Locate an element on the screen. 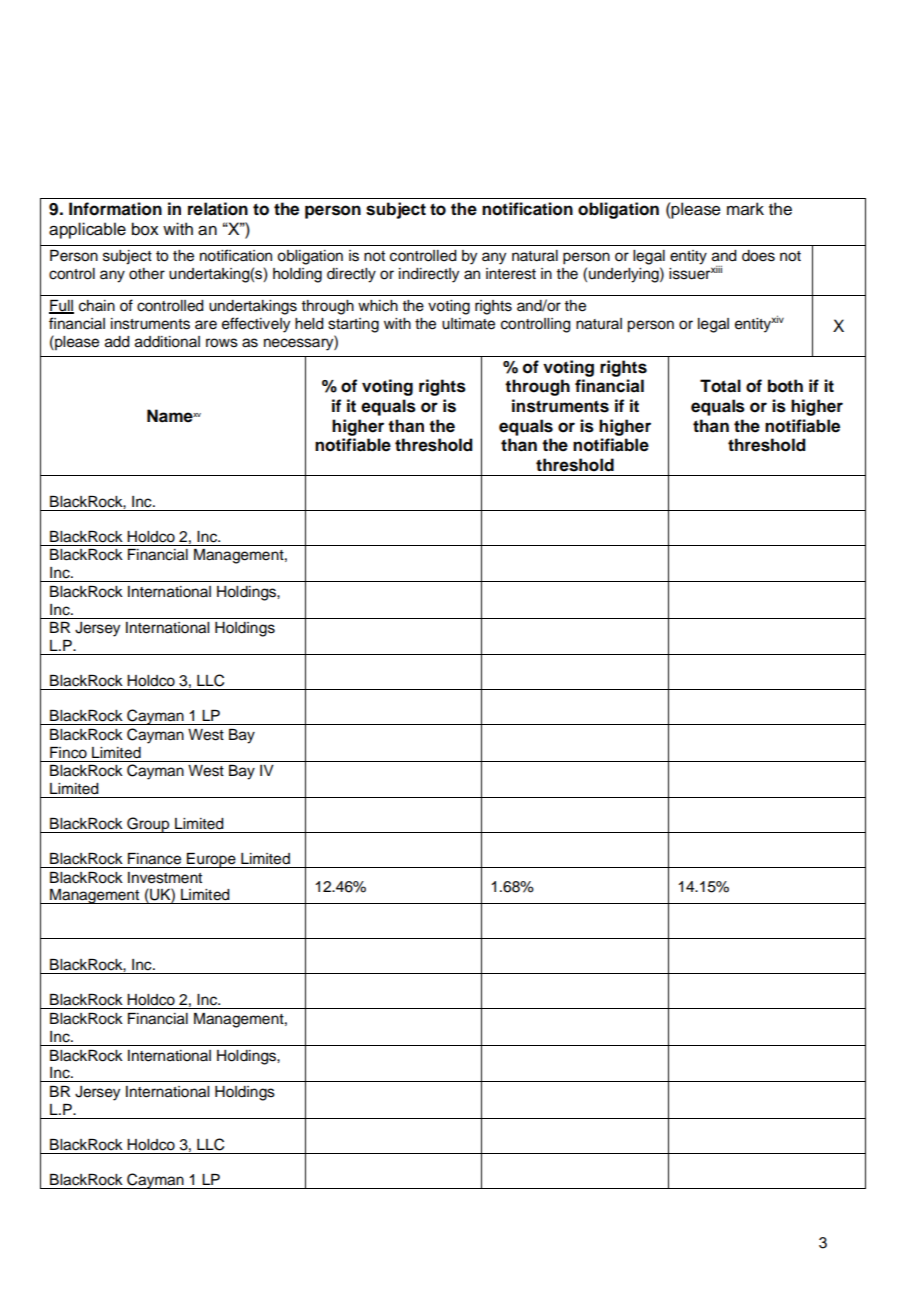 The width and height of the screenshot is (924, 1308). Total is located at coordinates (720, 386).
